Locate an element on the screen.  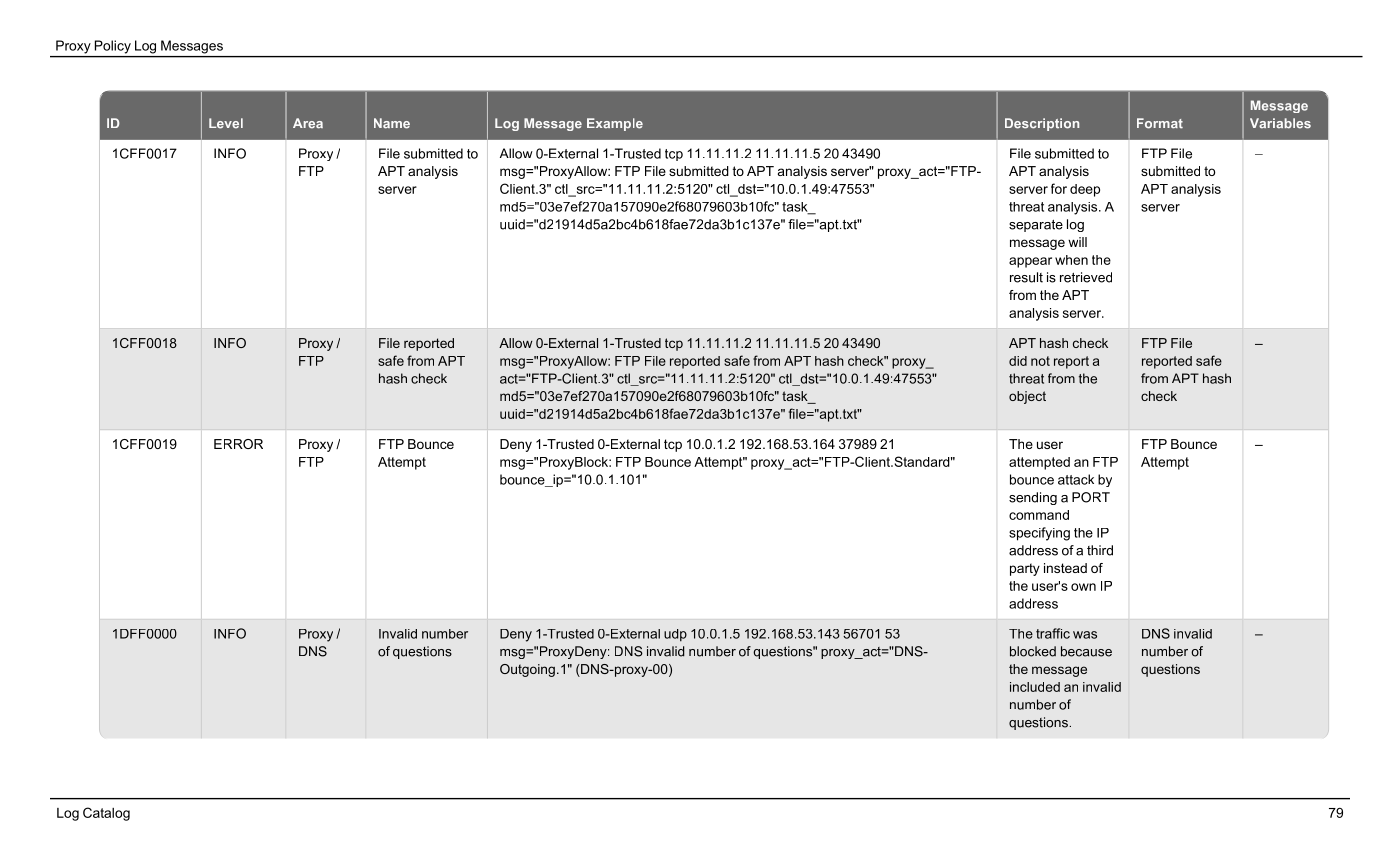
Policy is located at coordinates (113, 47).
